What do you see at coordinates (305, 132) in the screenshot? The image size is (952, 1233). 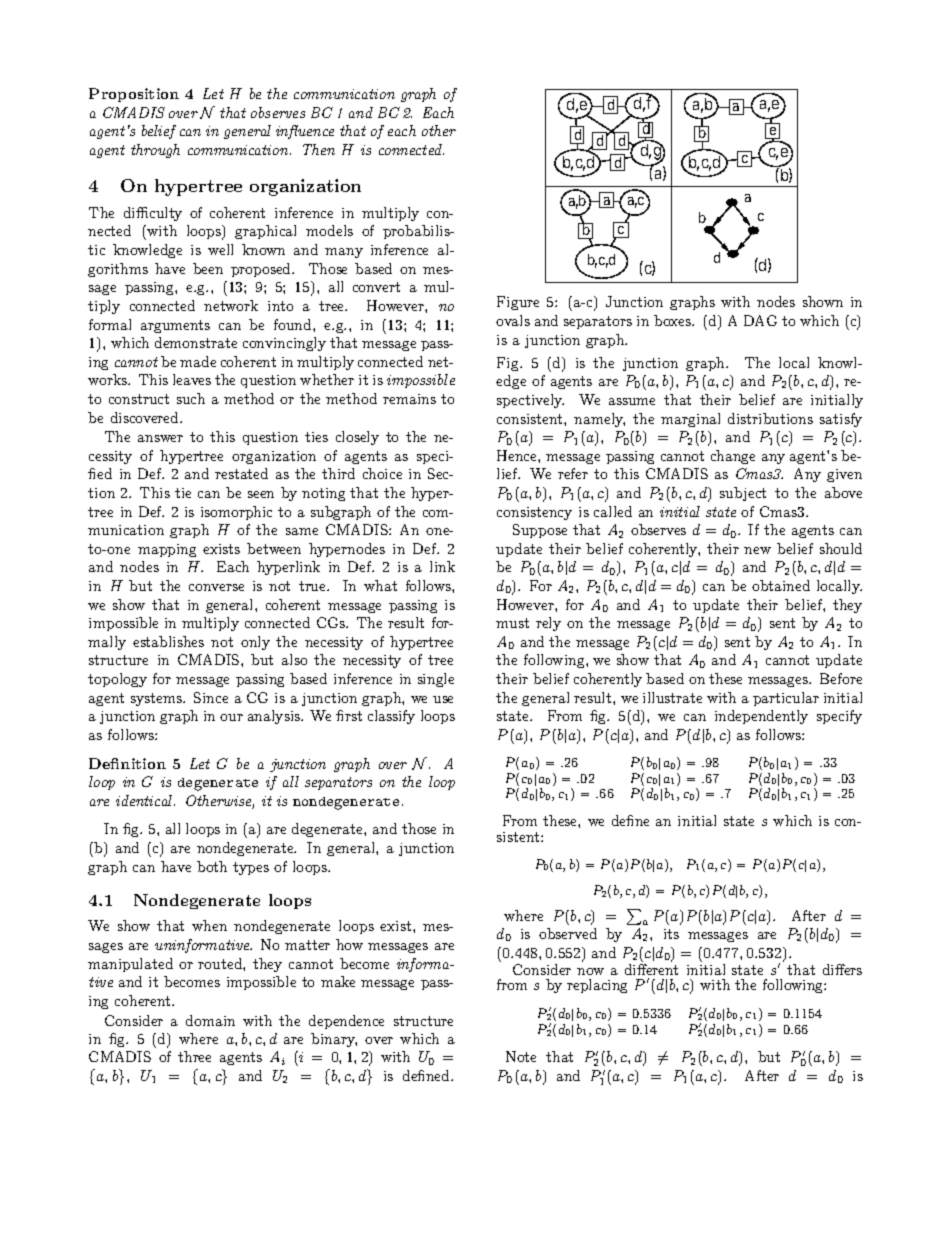 I see `influence` at bounding box center [305, 132].
